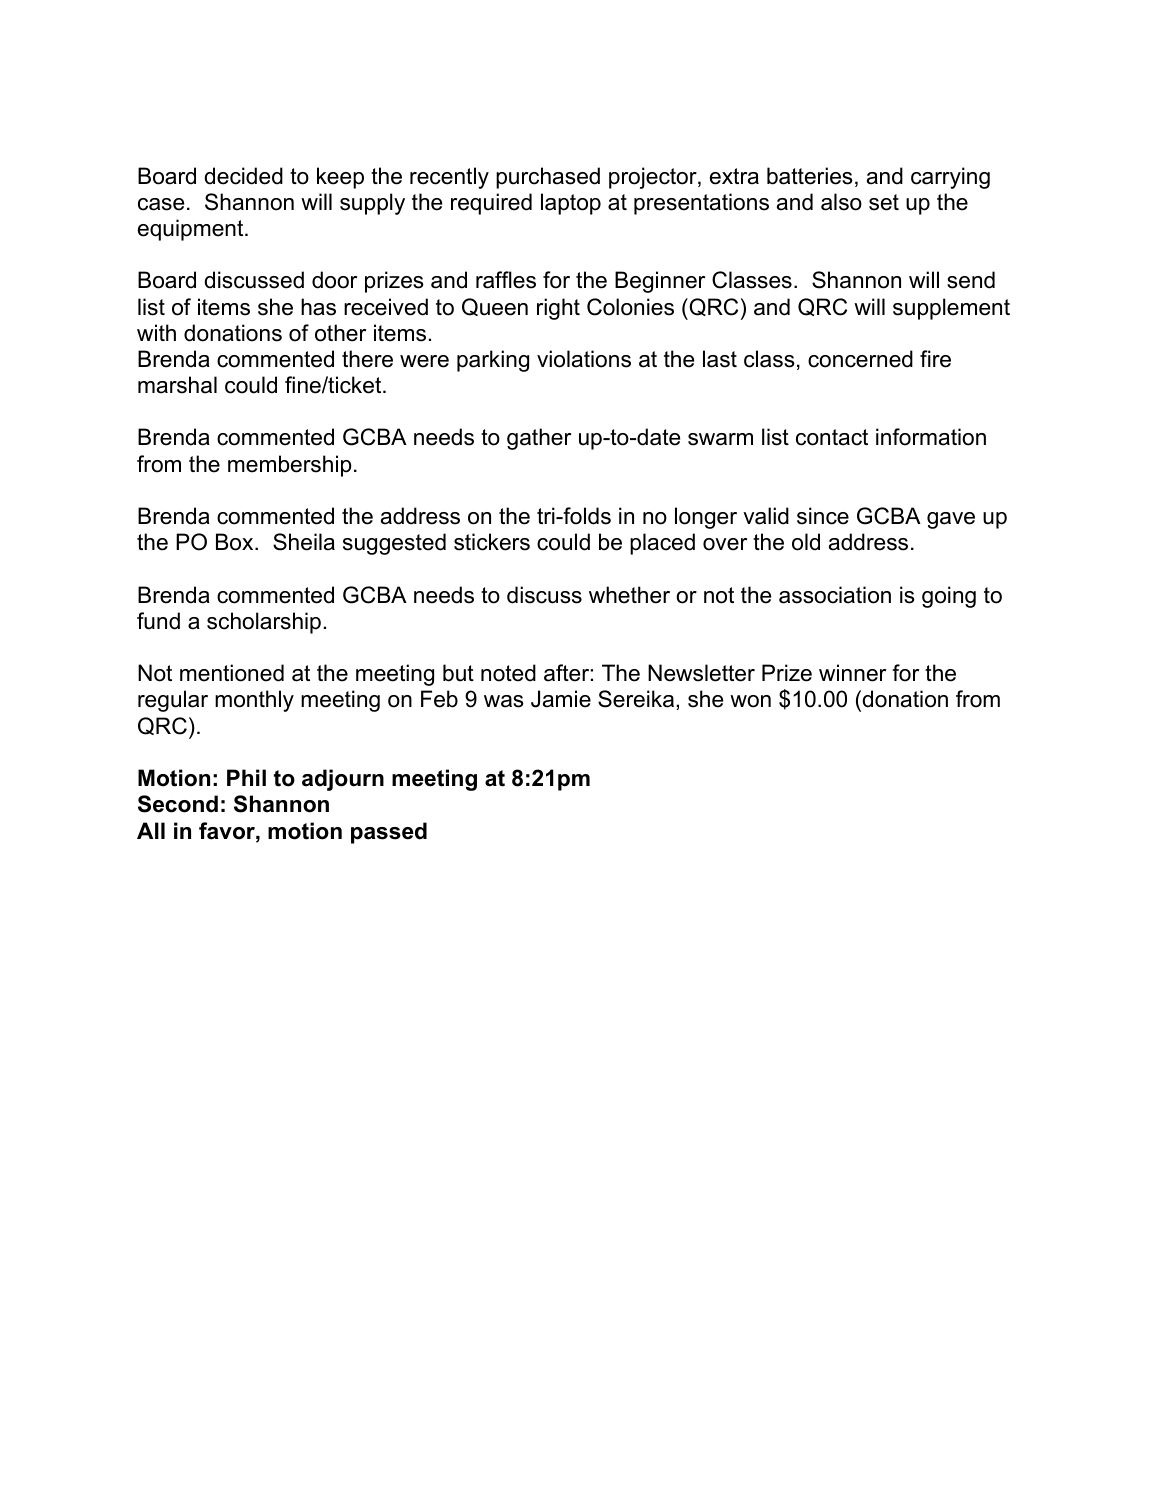 The height and width of the document is (1503, 1161). I want to click on Second, so click(178, 804).
